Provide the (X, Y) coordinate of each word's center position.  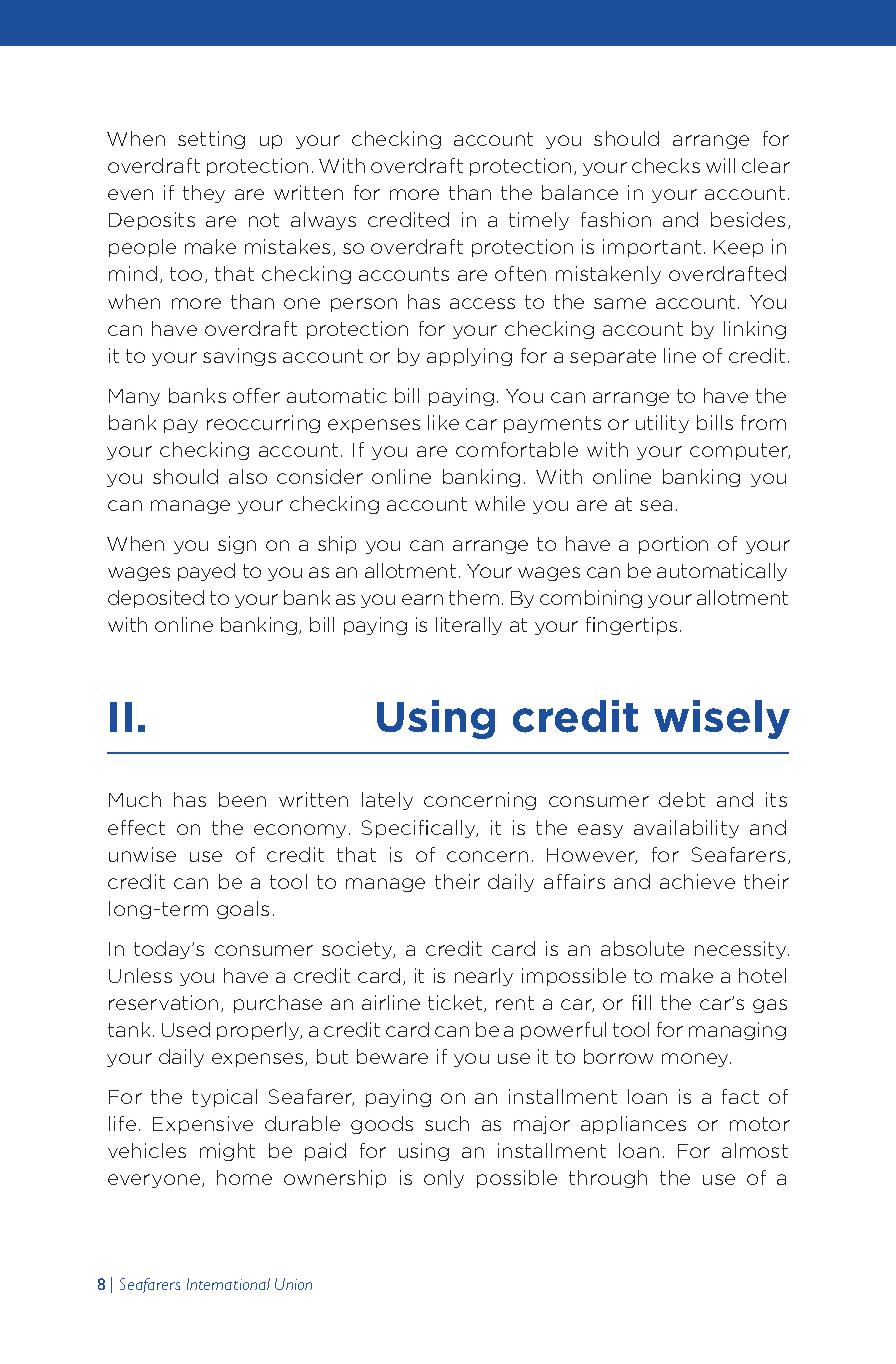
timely (539, 221)
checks (666, 165)
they (204, 194)
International (228, 1284)
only (444, 1179)
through (608, 1179)
